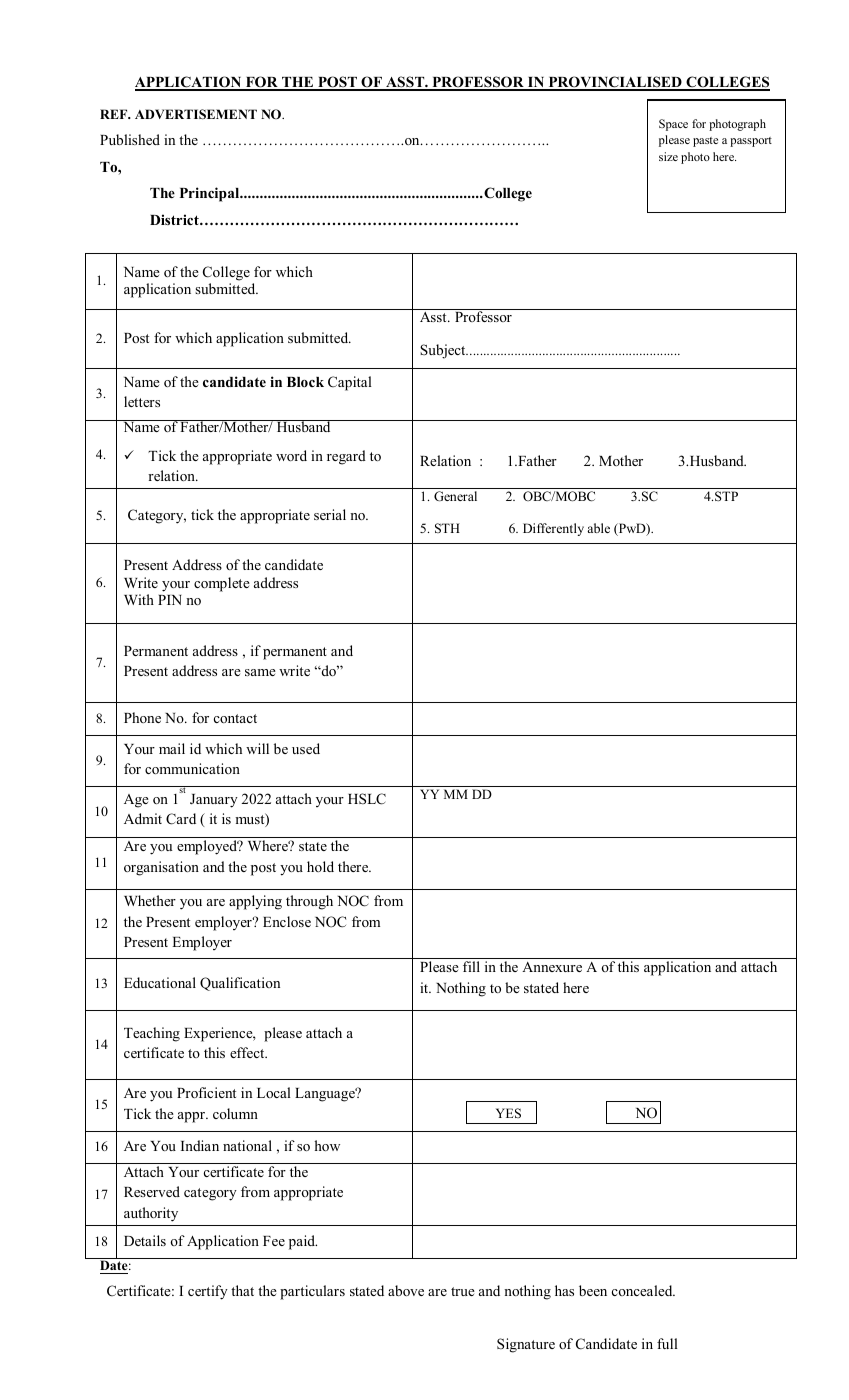  What do you see at coordinates (208, 1292) in the screenshot?
I see `certify` at bounding box center [208, 1292].
